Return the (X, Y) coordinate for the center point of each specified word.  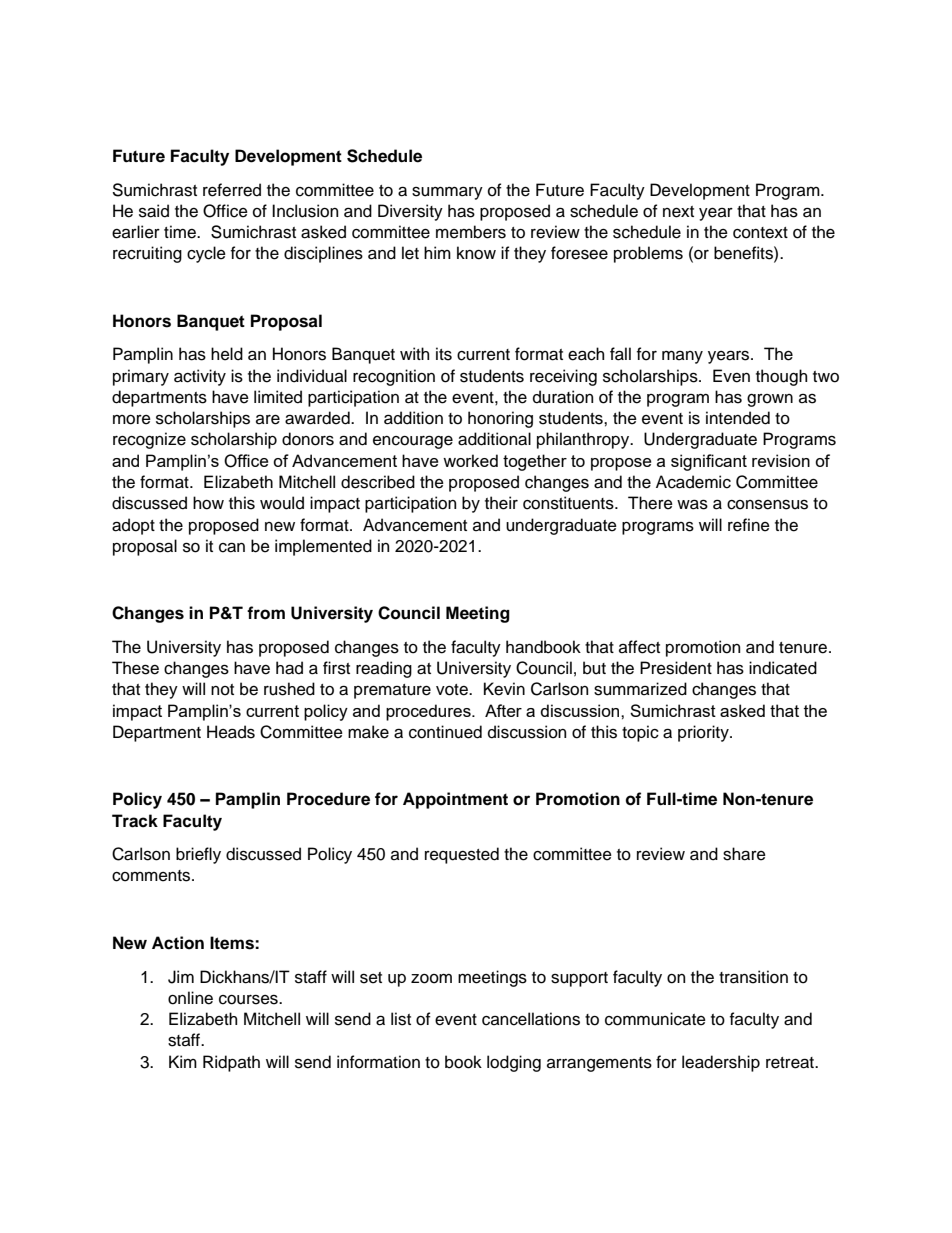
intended (738, 418)
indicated (783, 668)
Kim (183, 1061)
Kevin (504, 689)
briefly (198, 855)
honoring (500, 419)
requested (462, 855)
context (760, 233)
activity (200, 377)
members (471, 232)
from (266, 613)
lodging (514, 1063)
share (744, 854)
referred (232, 190)
